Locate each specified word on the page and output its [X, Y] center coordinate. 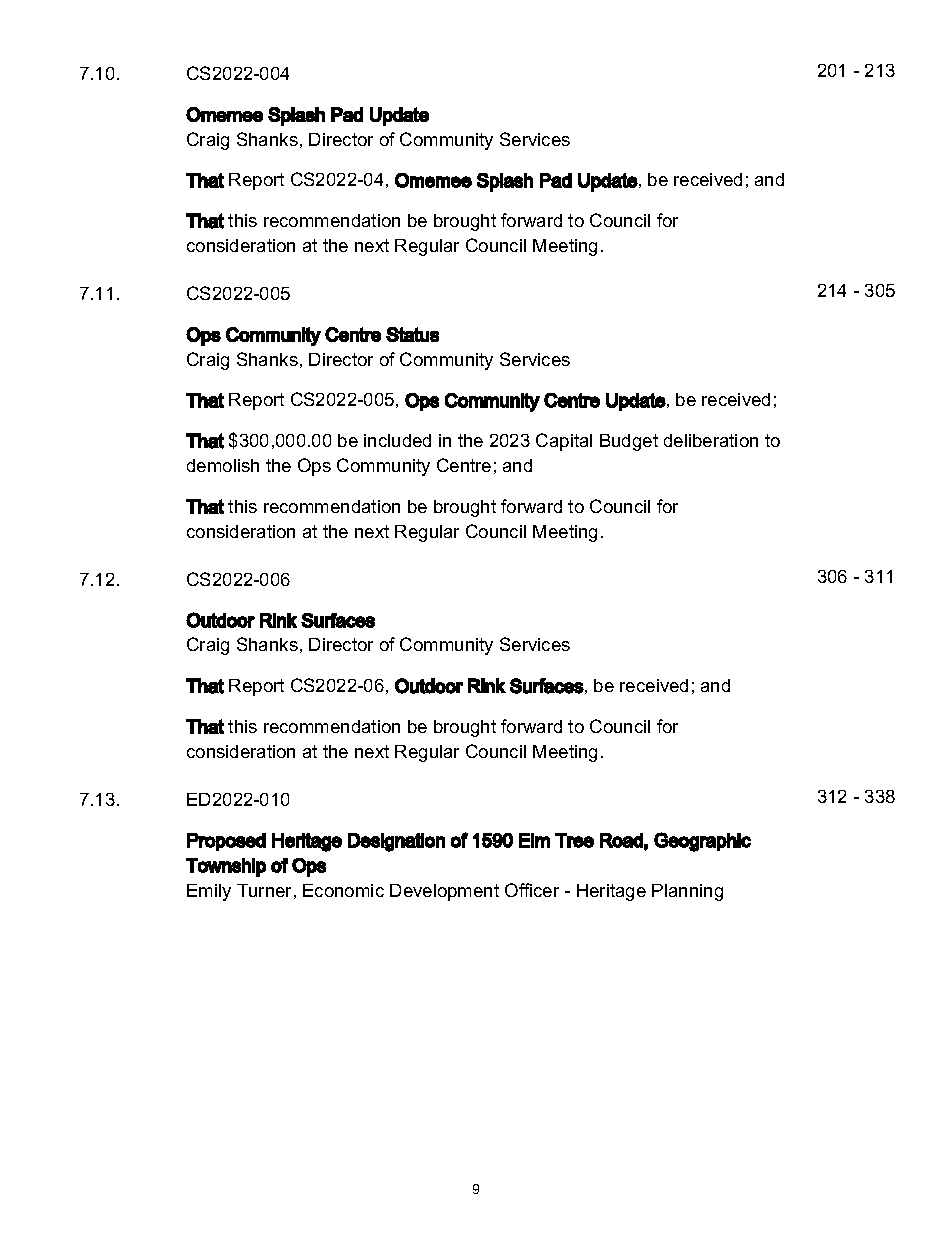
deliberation [711, 440]
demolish [223, 465]
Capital [564, 442]
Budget [629, 442]
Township [226, 867]
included [397, 440]
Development [444, 892]
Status [412, 334]
